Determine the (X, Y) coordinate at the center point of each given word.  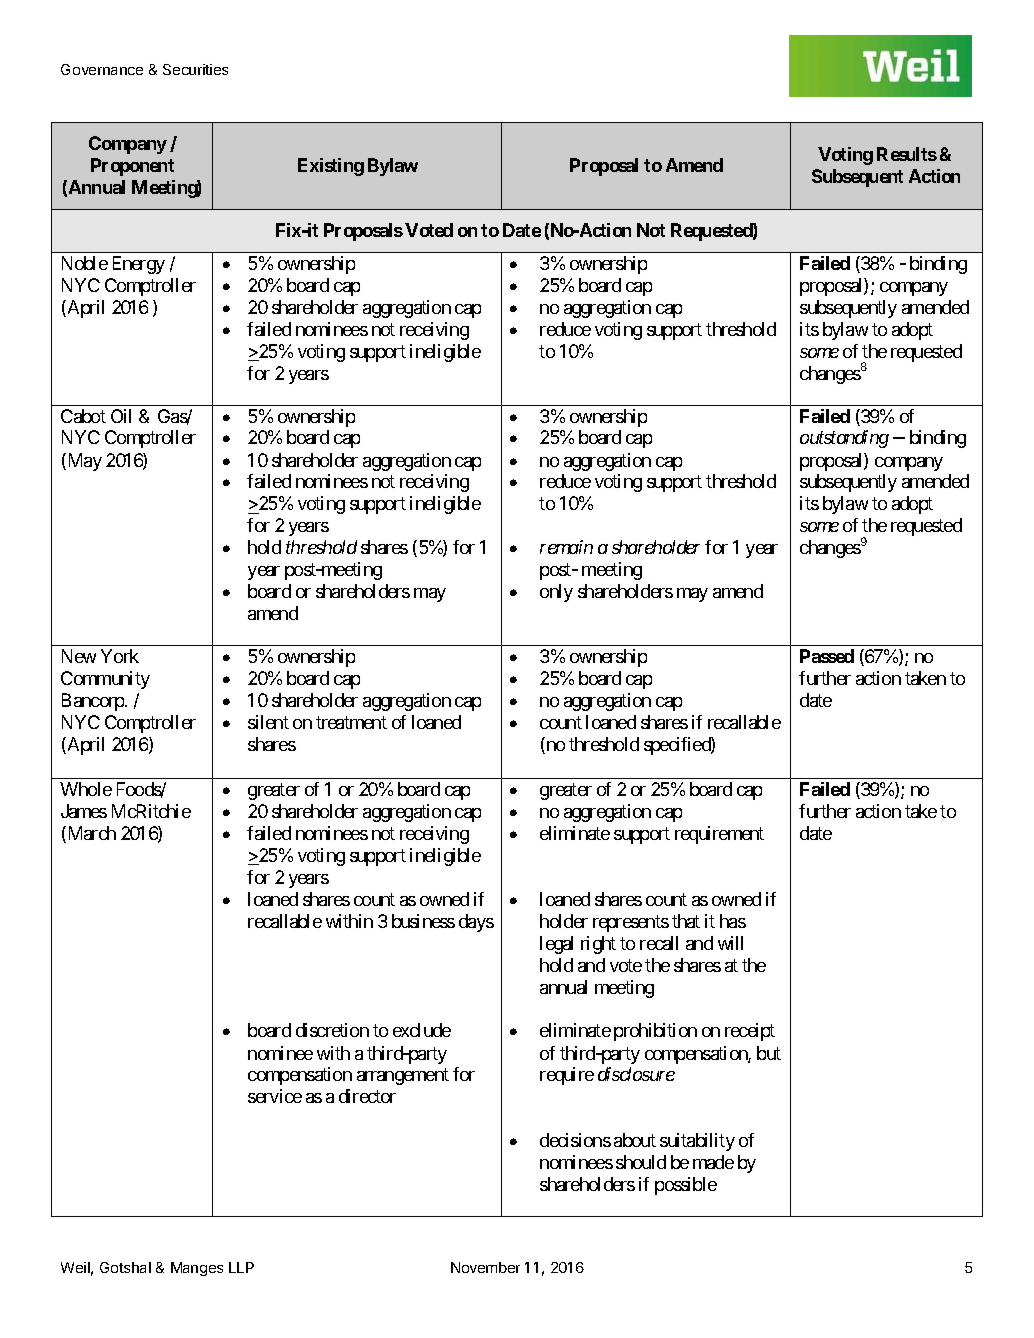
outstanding (844, 439)
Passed (827, 656)
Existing (331, 167)
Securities (195, 69)
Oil (121, 416)
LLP (241, 1267)
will (730, 943)
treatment (351, 723)
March (90, 834)
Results (907, 154)
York (120, 656)
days (476, 923)
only (556, 593)
